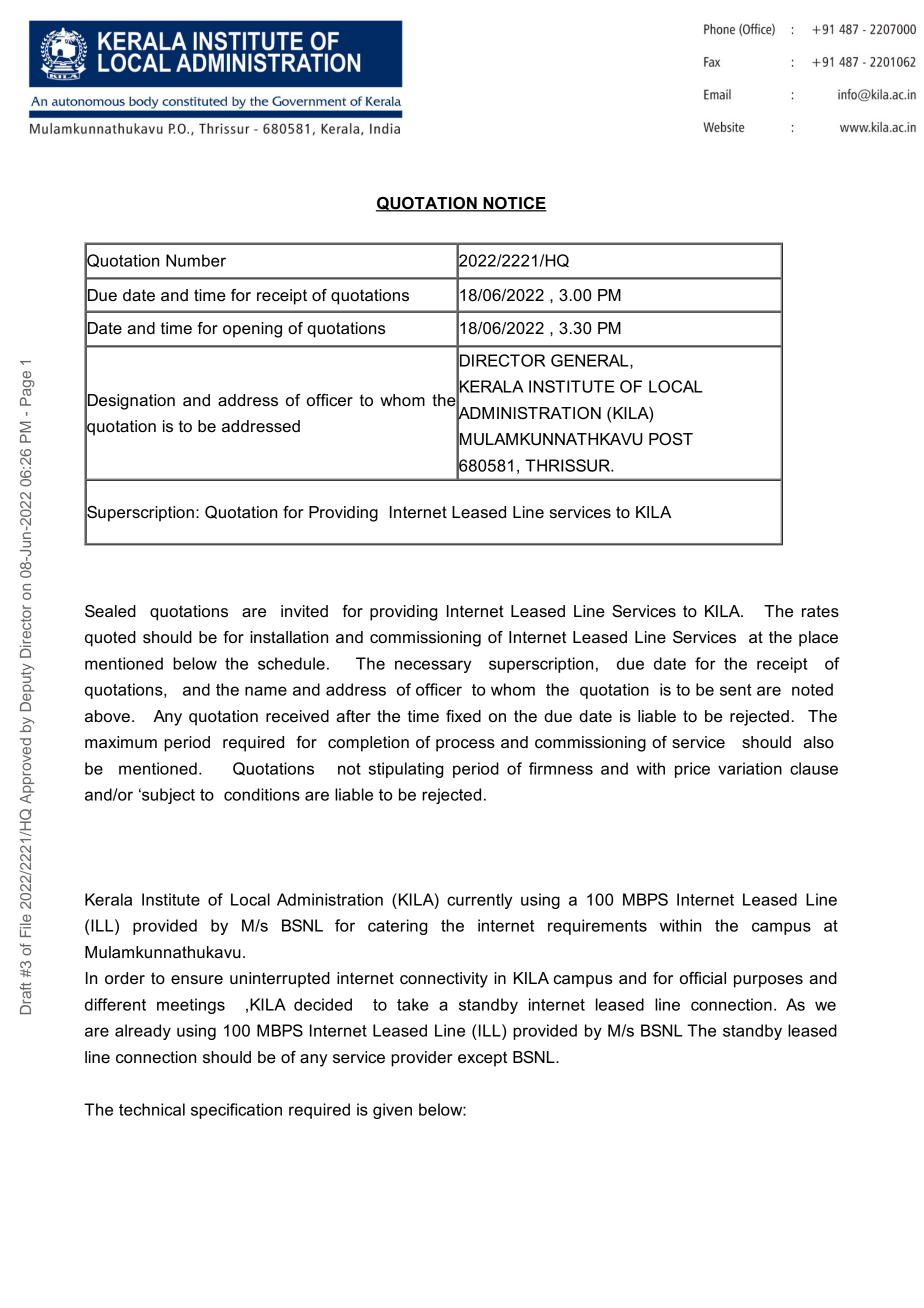 The image size is (924, 1308). I want to click on necessary, so click(433, 666).
